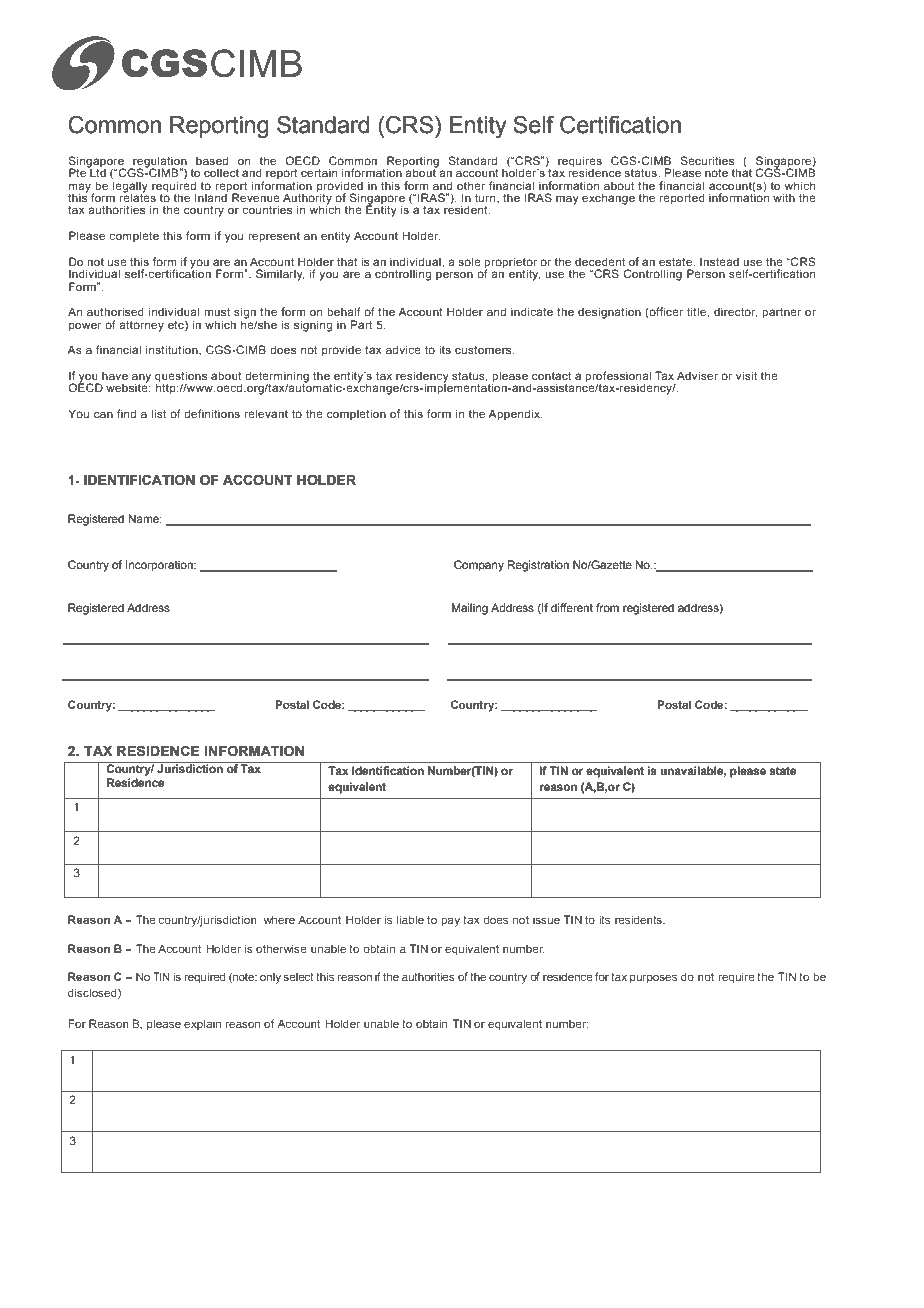  I want to click on liable, so click(410, 919).
